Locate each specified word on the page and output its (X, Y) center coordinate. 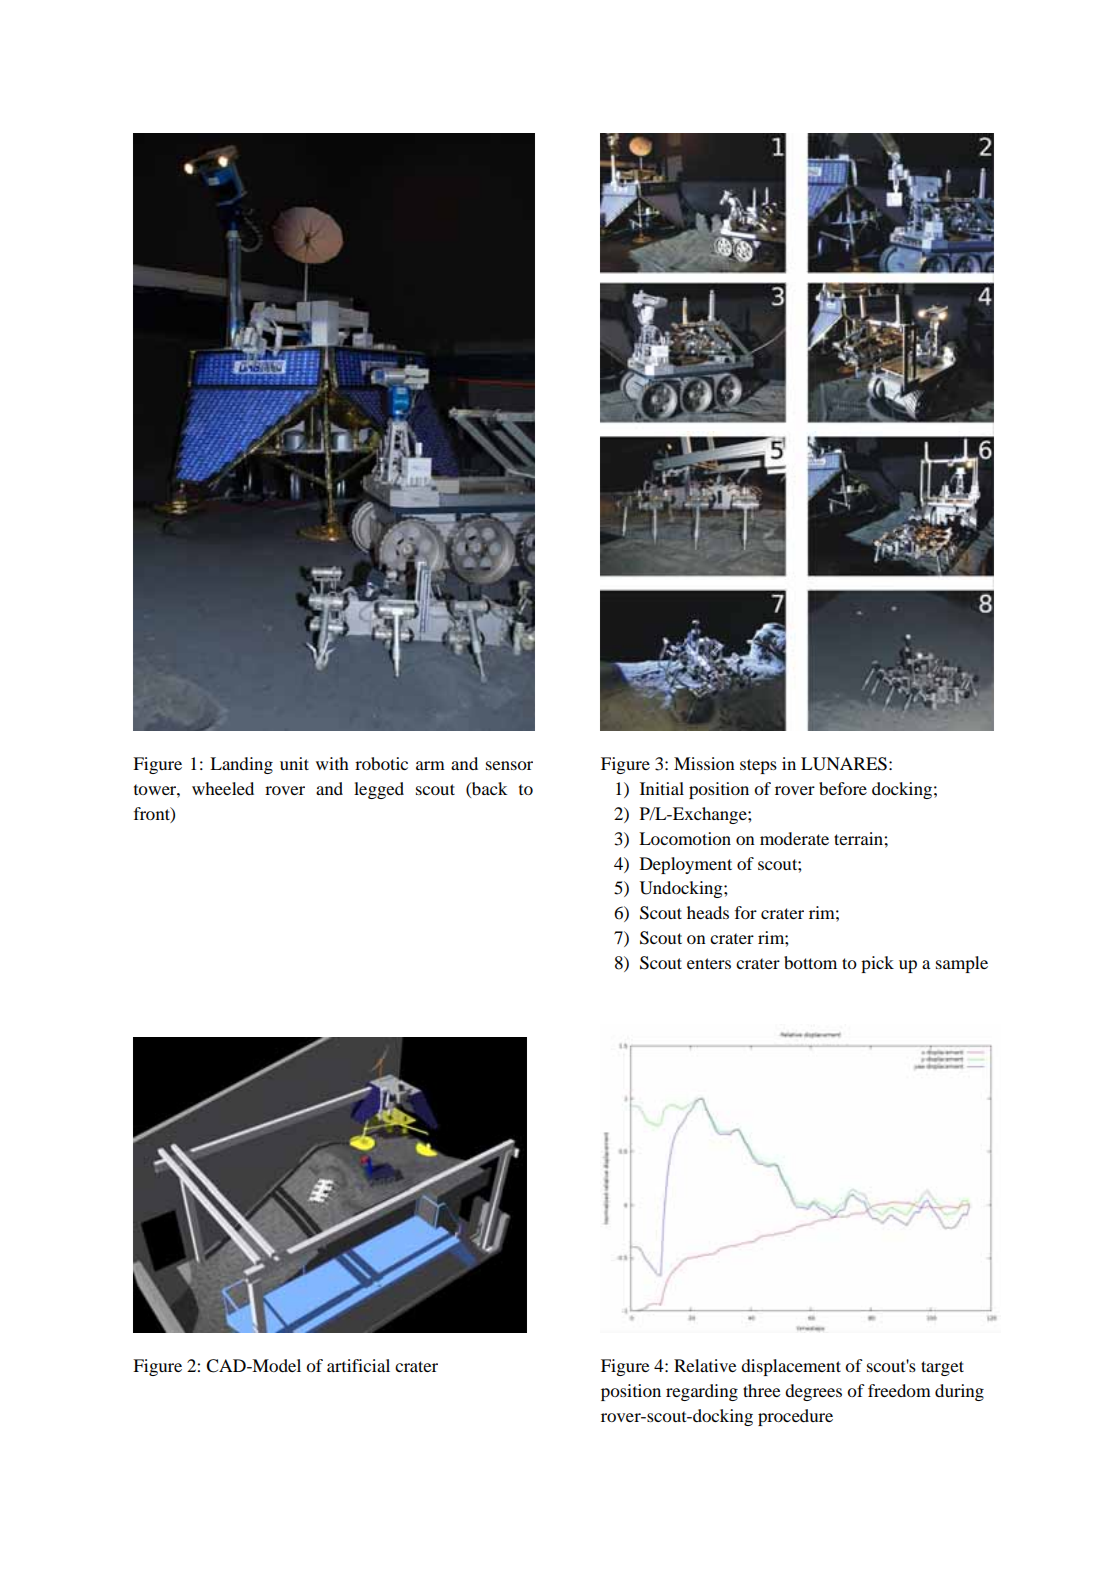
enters (709, 963)
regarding (702, 1392)
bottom (810, 962)
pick (877, 964)
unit (294, 763)
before (843, 788)
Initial (662, 788)
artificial (358, 1365)
